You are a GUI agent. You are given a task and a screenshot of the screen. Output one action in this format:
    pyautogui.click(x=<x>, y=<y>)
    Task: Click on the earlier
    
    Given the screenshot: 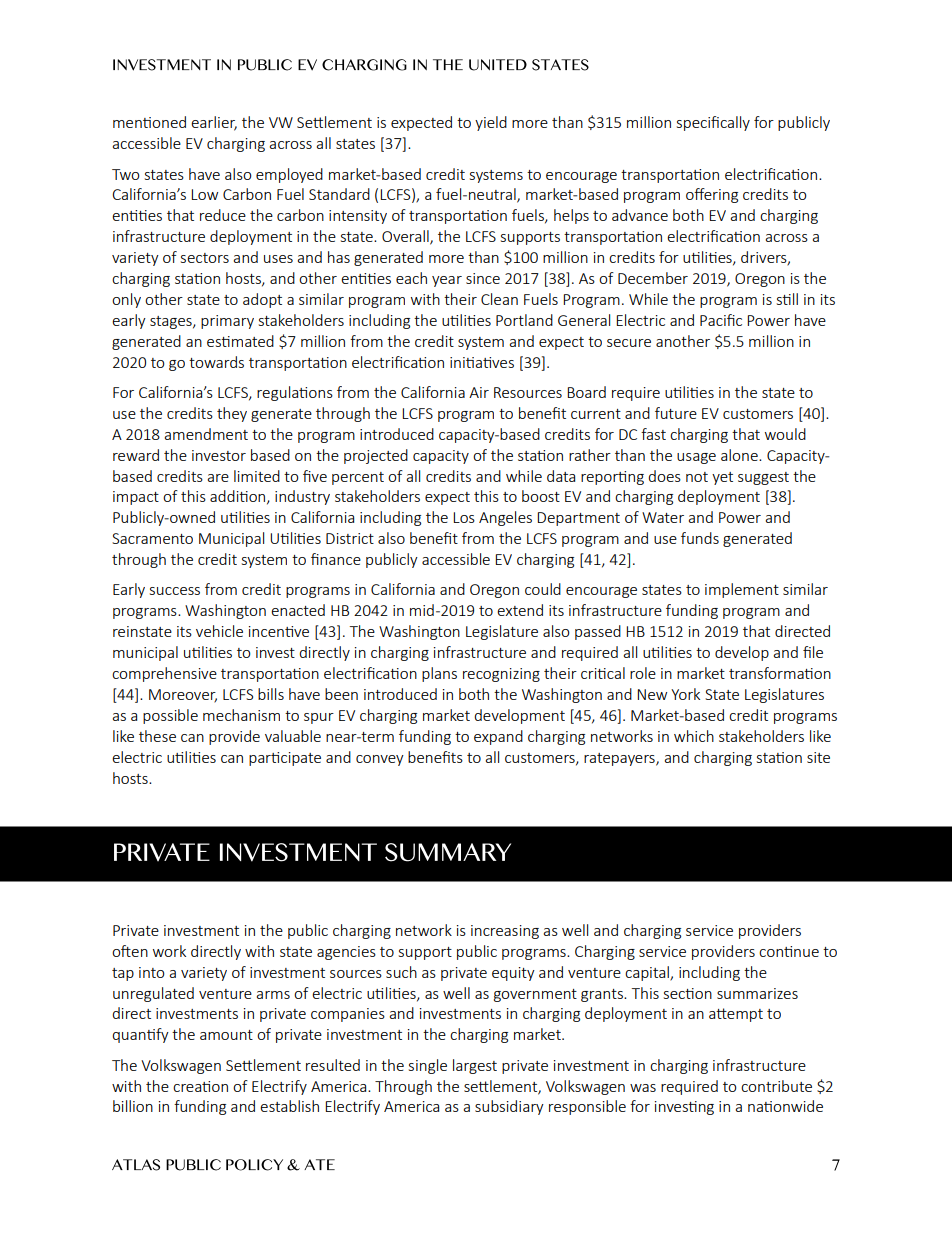 What is the action you would take?
    pyautogui.click(x=214, y=123)
